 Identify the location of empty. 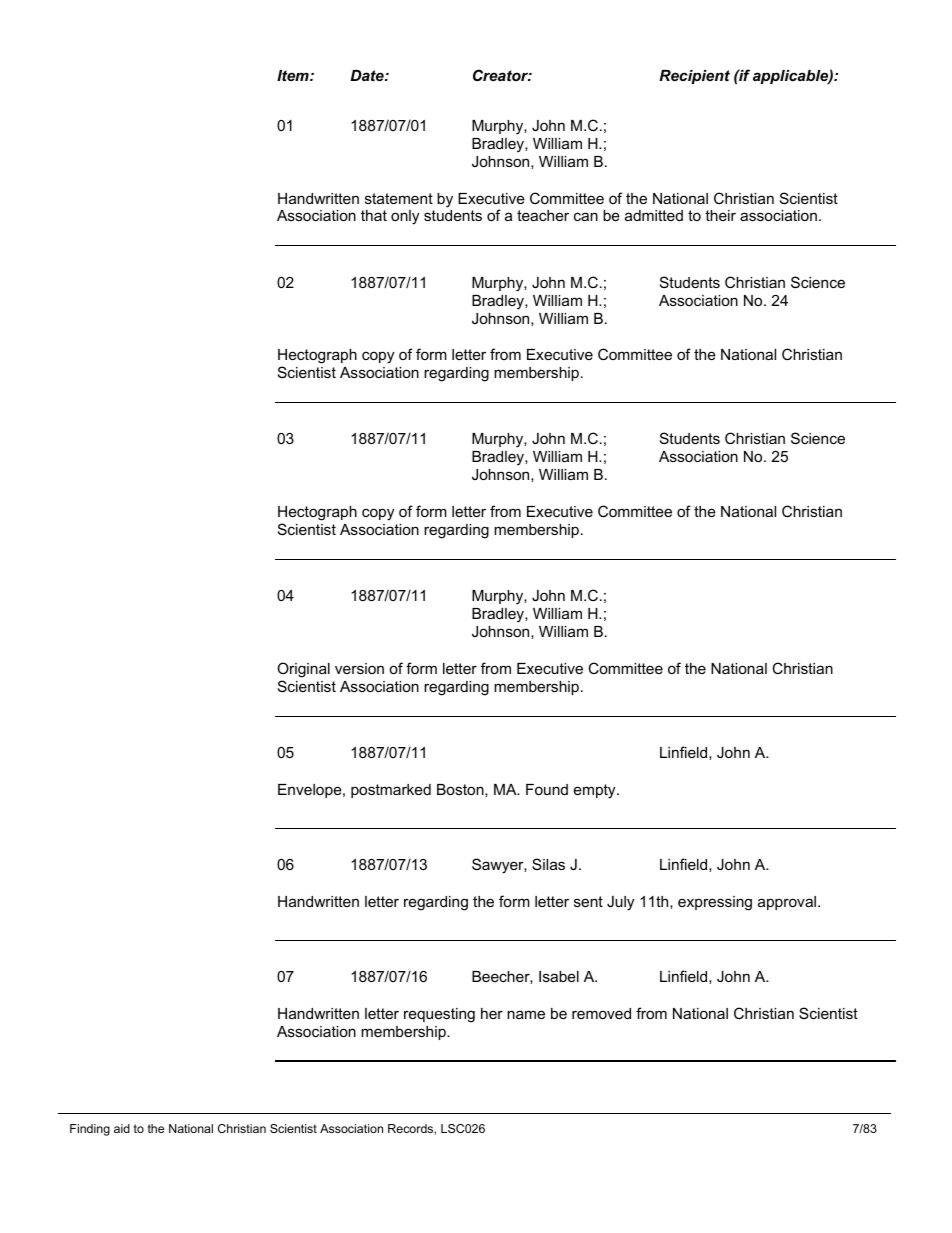
(596, 791).
